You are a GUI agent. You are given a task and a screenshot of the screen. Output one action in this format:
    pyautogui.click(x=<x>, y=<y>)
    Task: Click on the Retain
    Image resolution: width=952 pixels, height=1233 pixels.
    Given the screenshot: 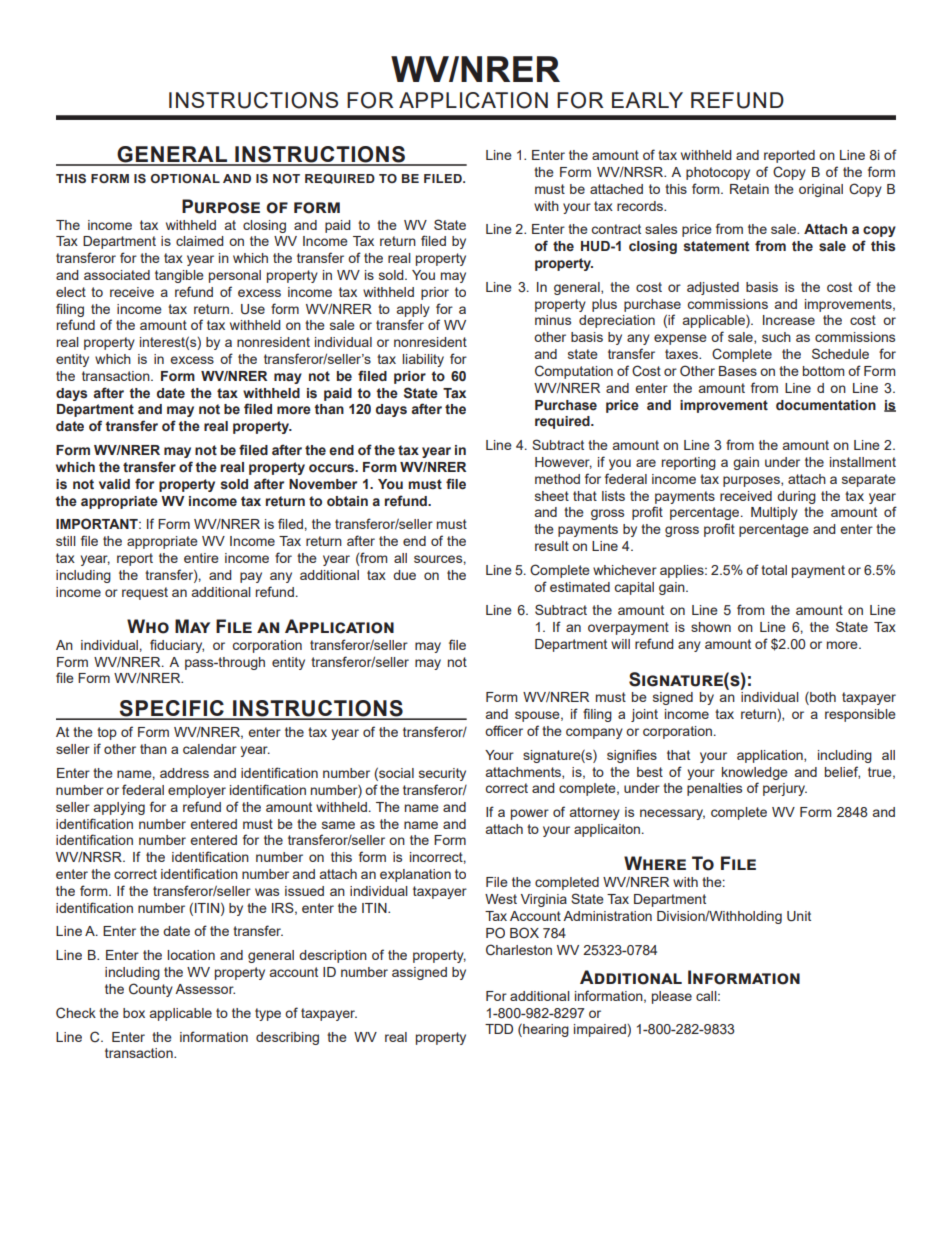 What is the action you would take?
    pyautogui.click(x=749, y=189)
